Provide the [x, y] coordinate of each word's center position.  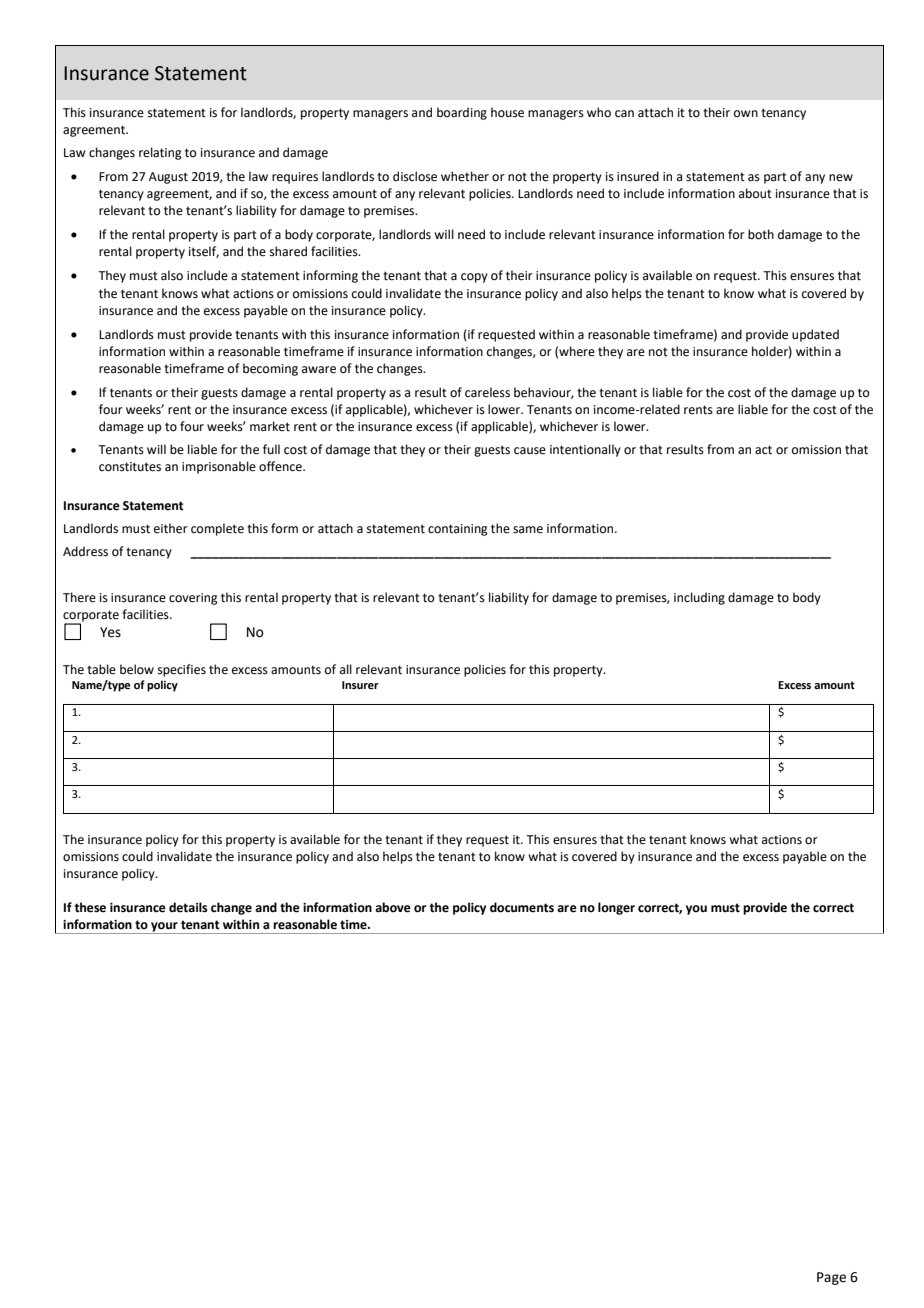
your [164, 928]
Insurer [360, 685]
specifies [182, 670]
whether [465, 176]
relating [160, 153]
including [699, 598]
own [746, 113]
